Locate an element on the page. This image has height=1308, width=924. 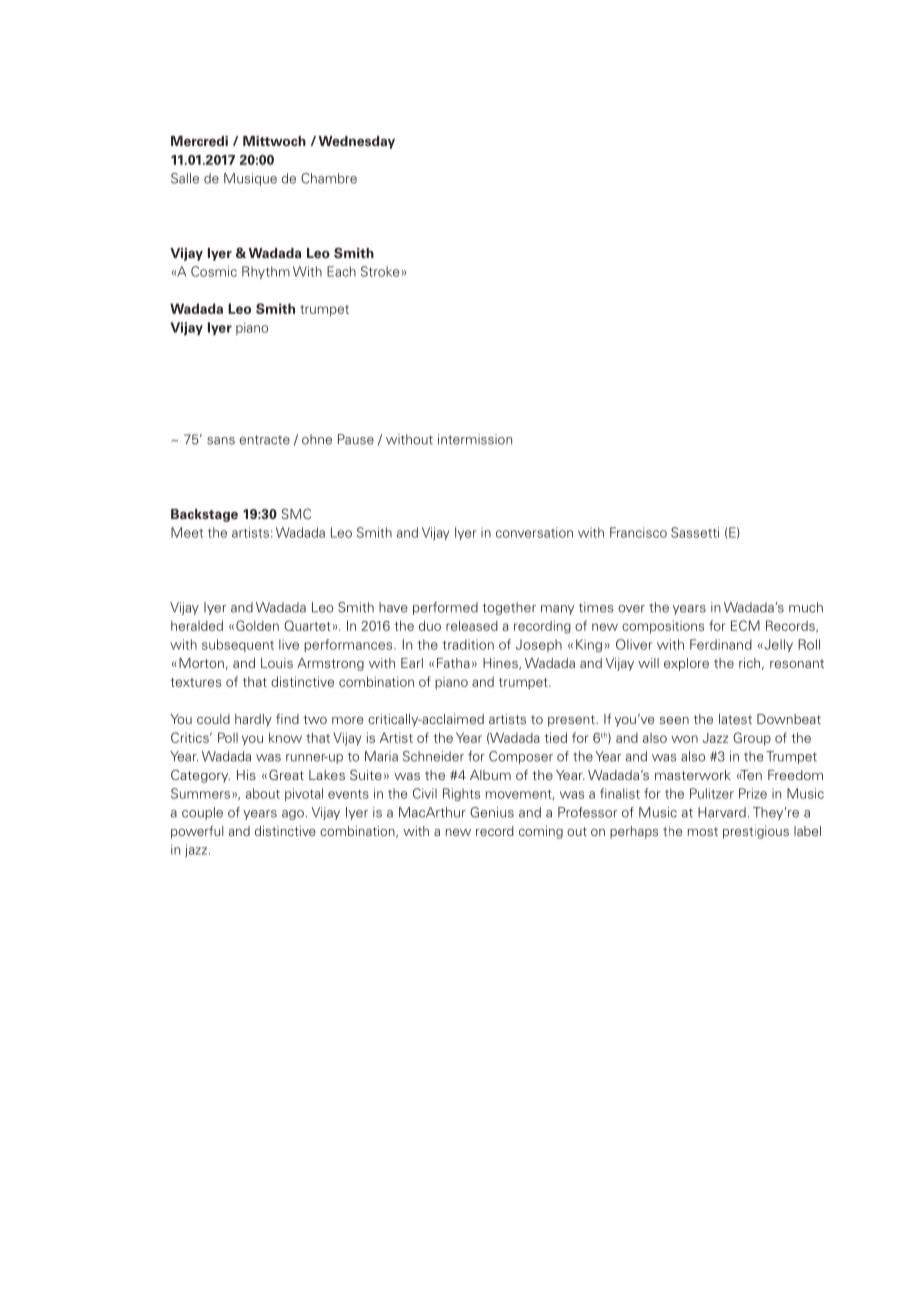
Golden is located at coordinates (257, 625).
